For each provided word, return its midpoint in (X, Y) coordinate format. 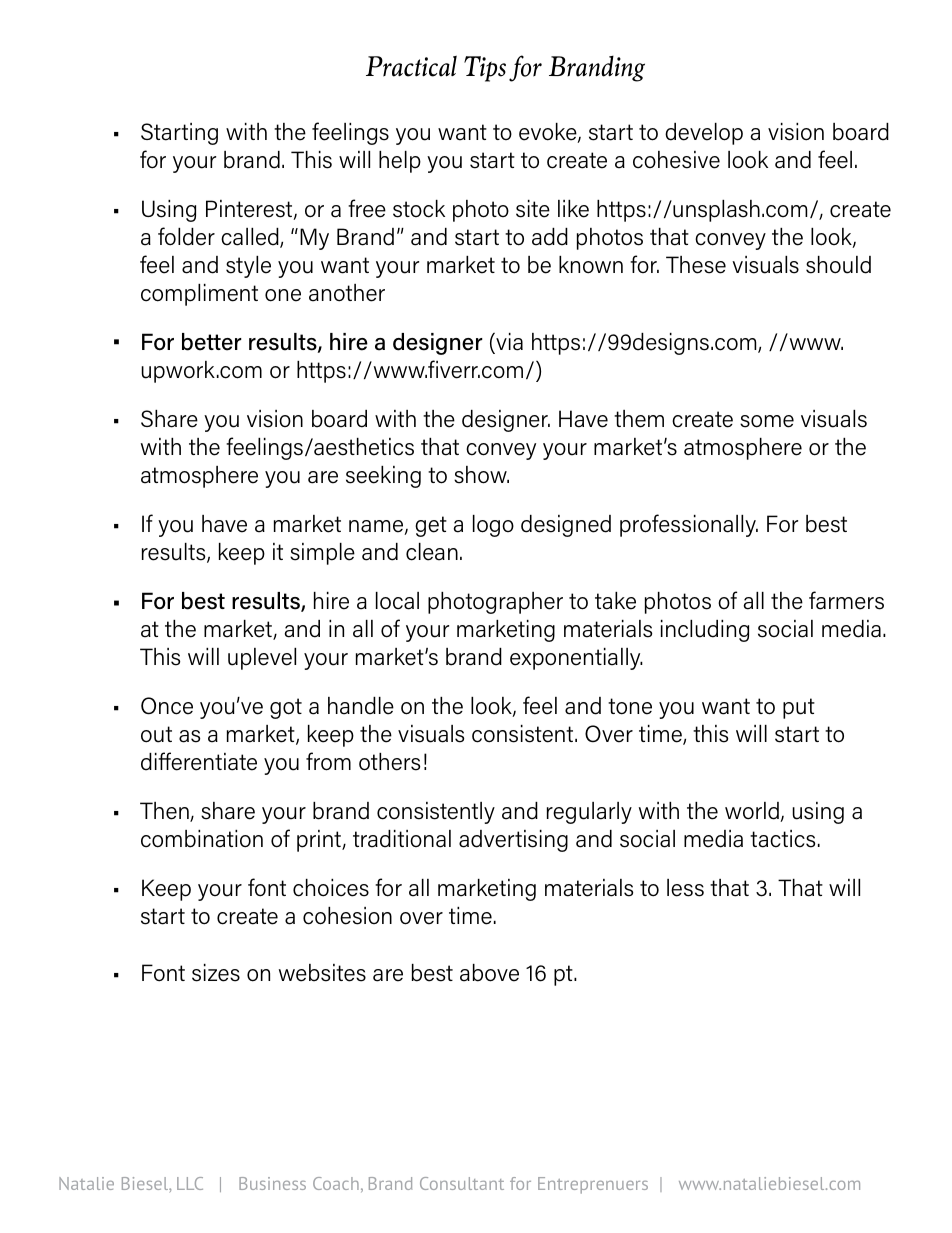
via (508, 342)
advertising (513, 841)
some (767, 421)
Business (272, 1183)
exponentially (576, 659)
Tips (485, 69)
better (212, 342)
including (705, 631)
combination (202, 839)
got (286, 708)
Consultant (462, 1183)
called (251, 238)
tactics (782, 839)
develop (704, 134)
